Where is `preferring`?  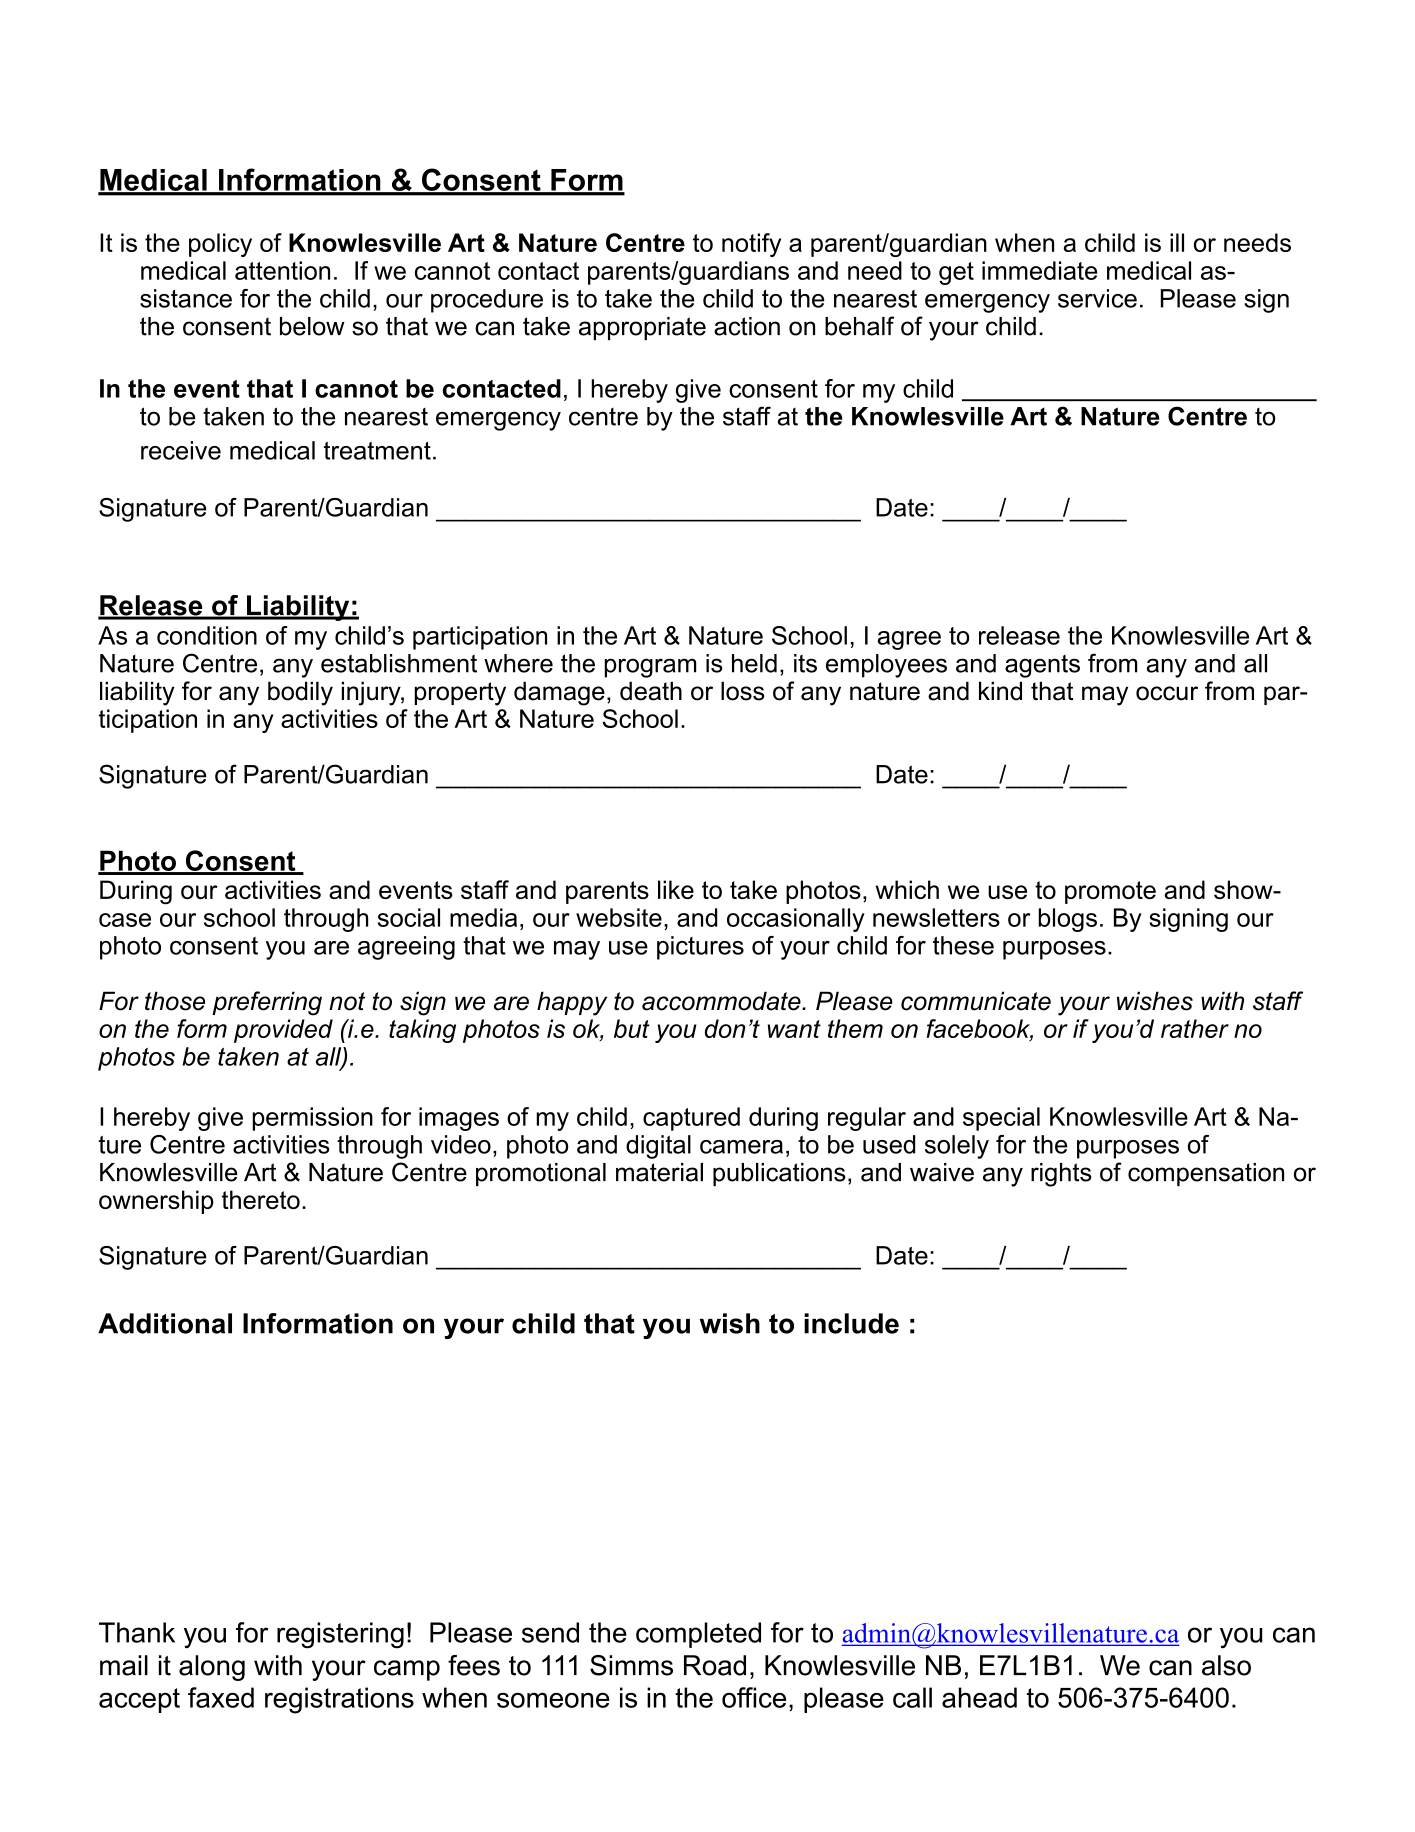
preferring is located at coordinates (267, 1003).
